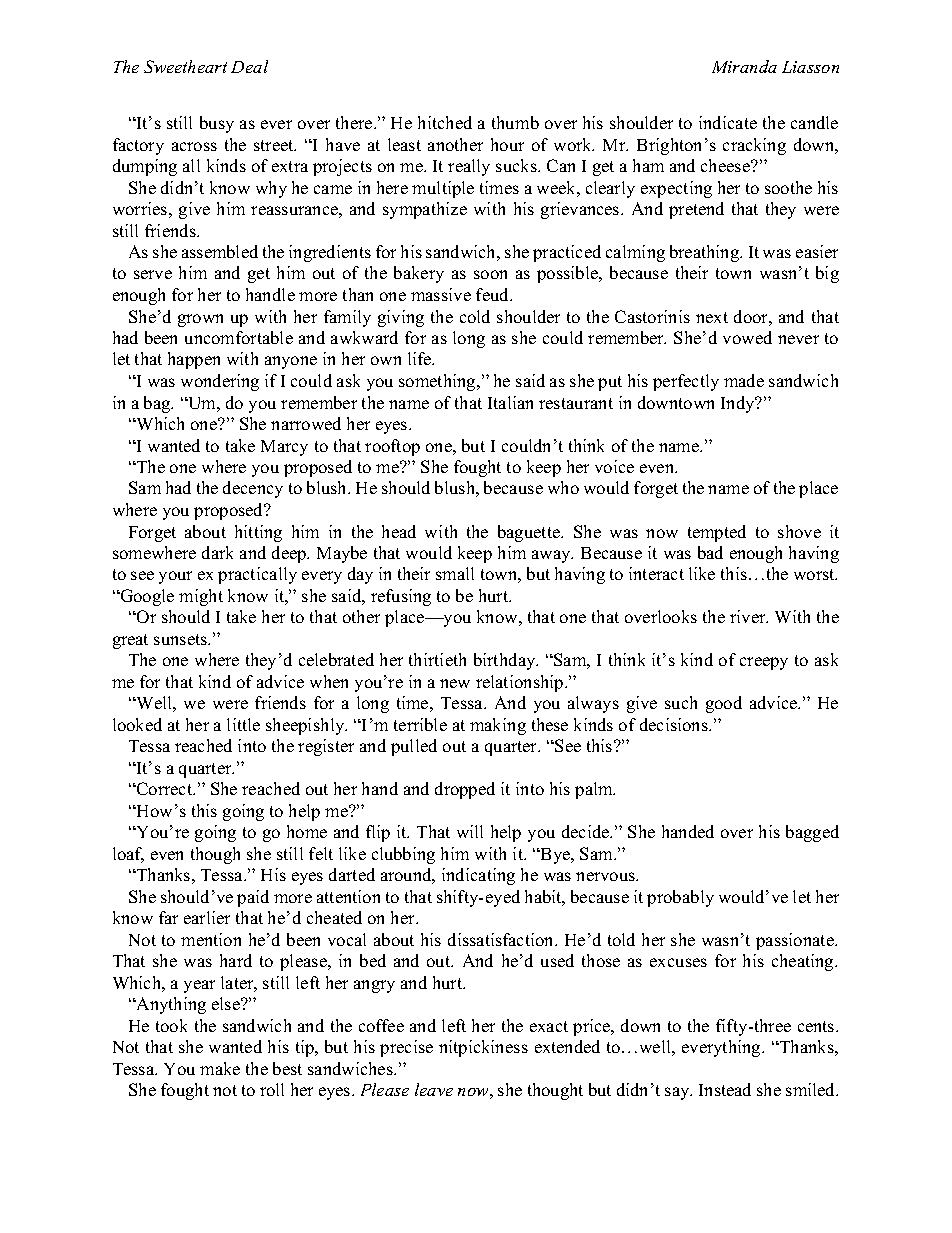  Describe the element at coordinates (445, 122) in the document. I see `hitched` at that location.
